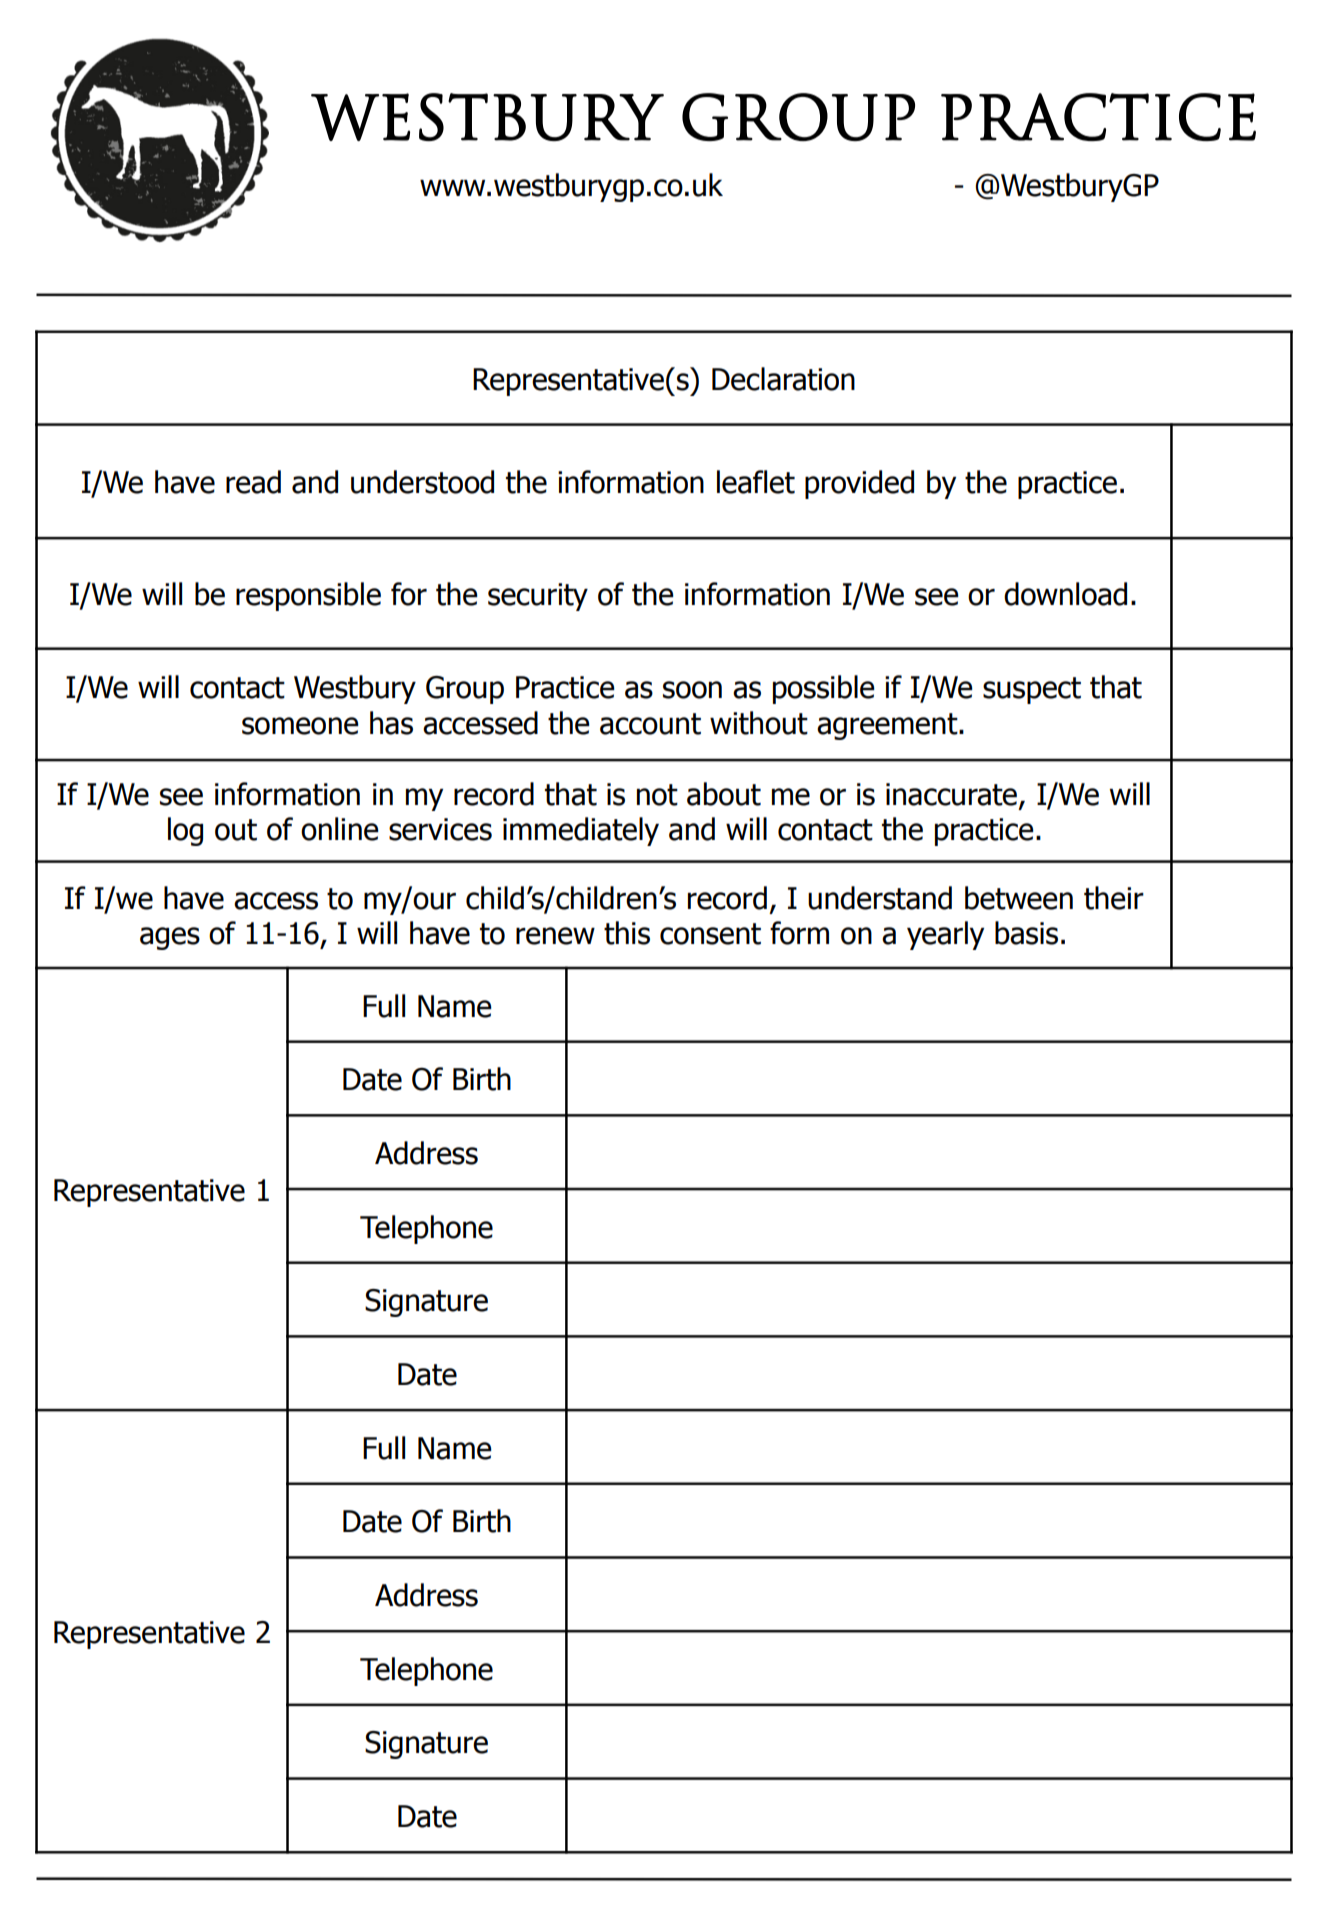 The width and height of the screenshot is (1328, 1919). I want to click on responsible, so click(308, 596).
